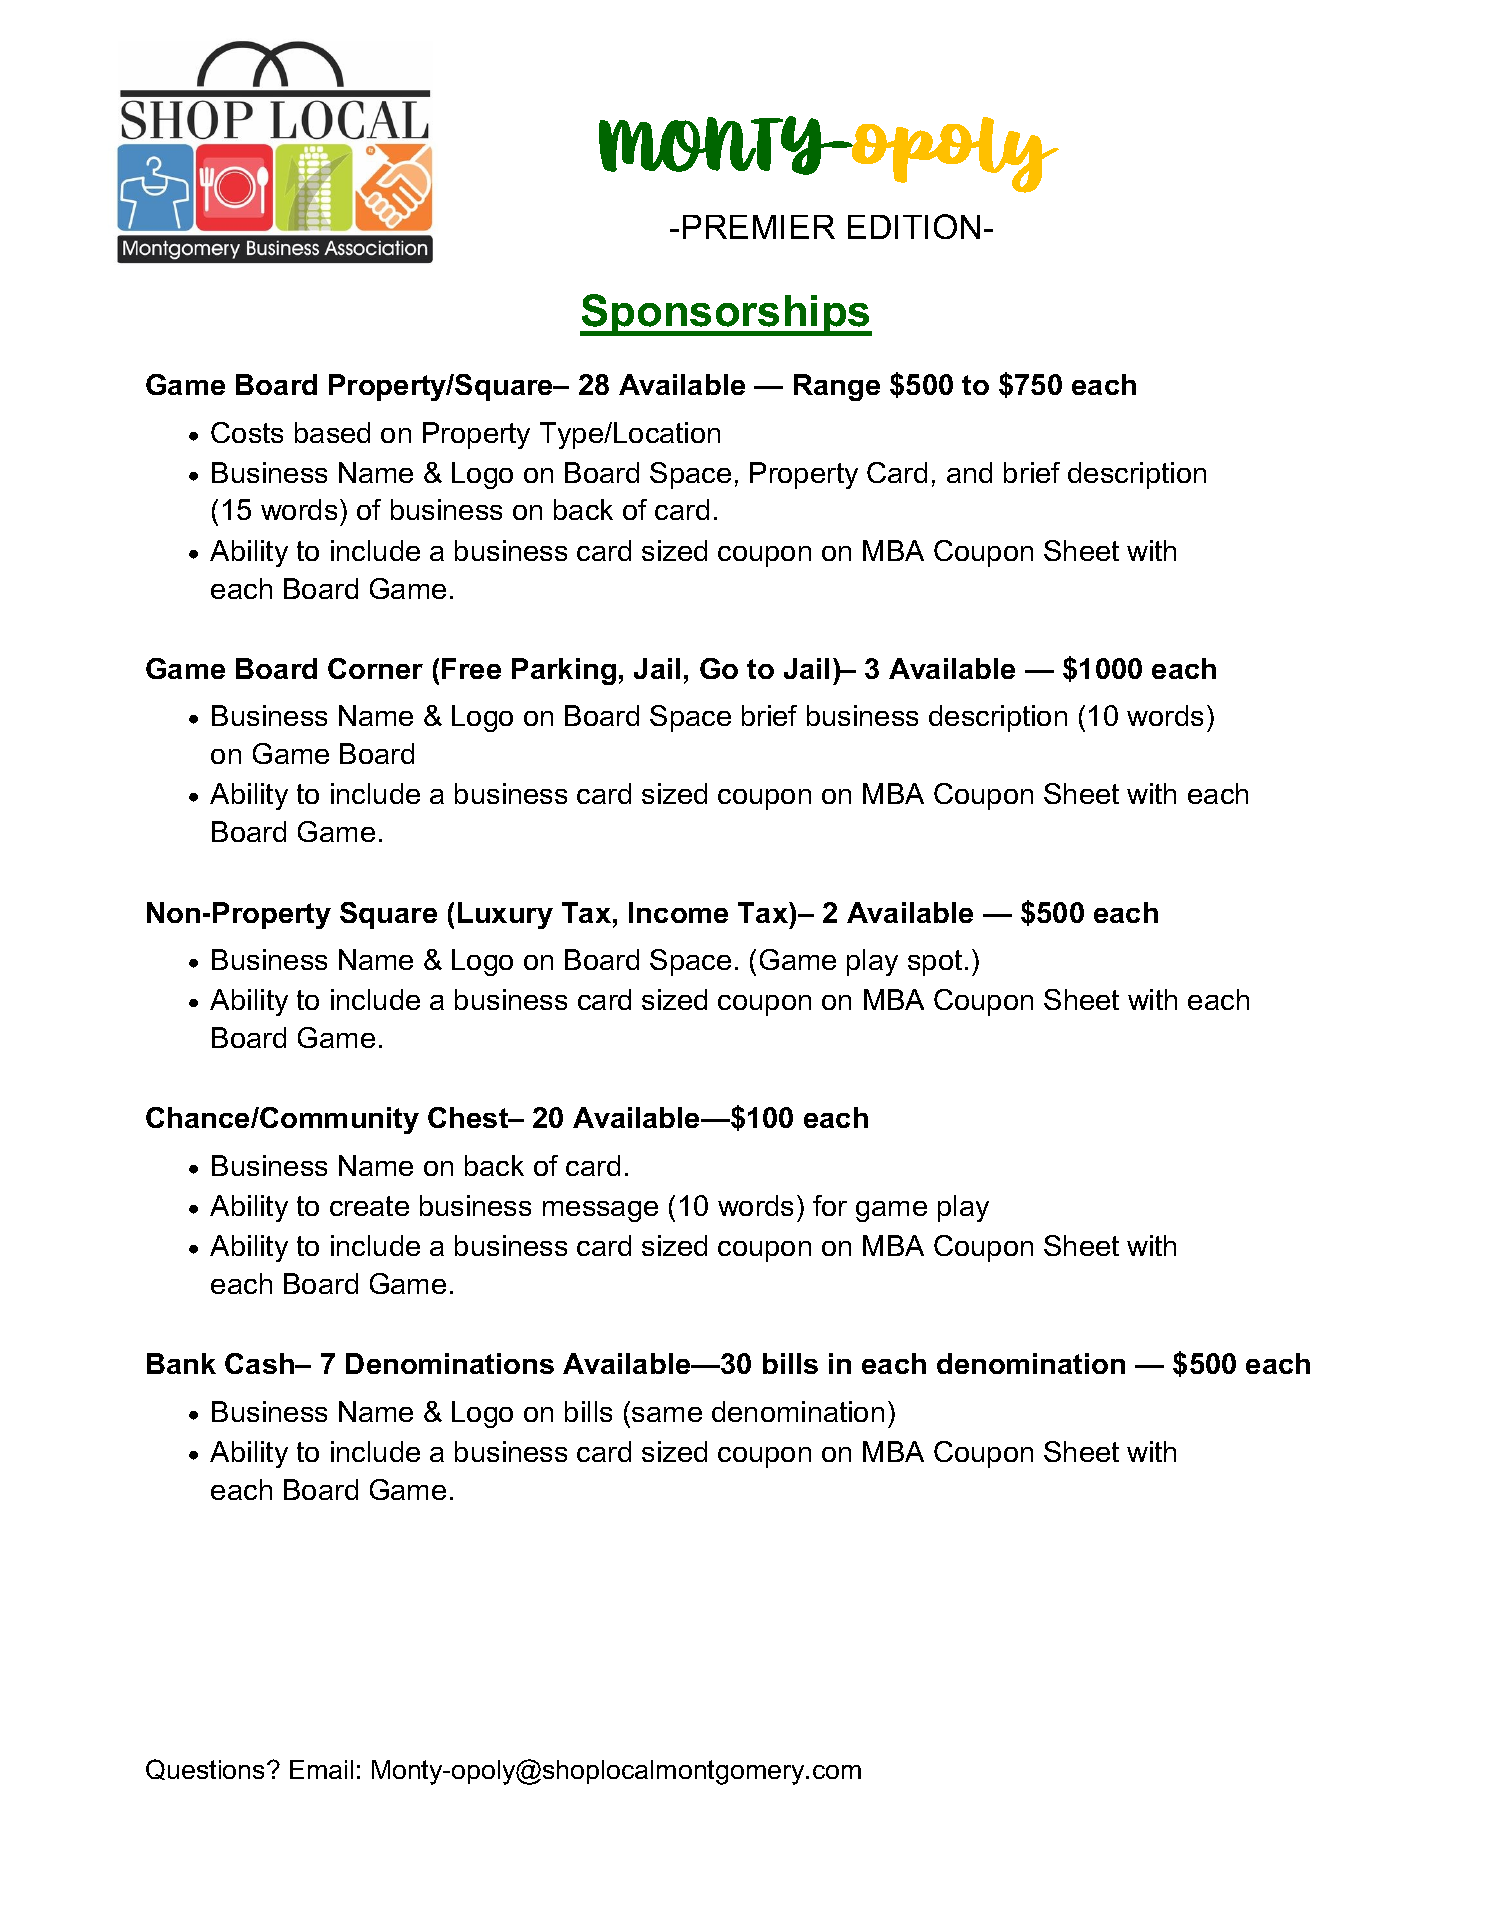 The width and height of the screenshot is (1487, 1924). I want to click on same, so click(667, 1414).
